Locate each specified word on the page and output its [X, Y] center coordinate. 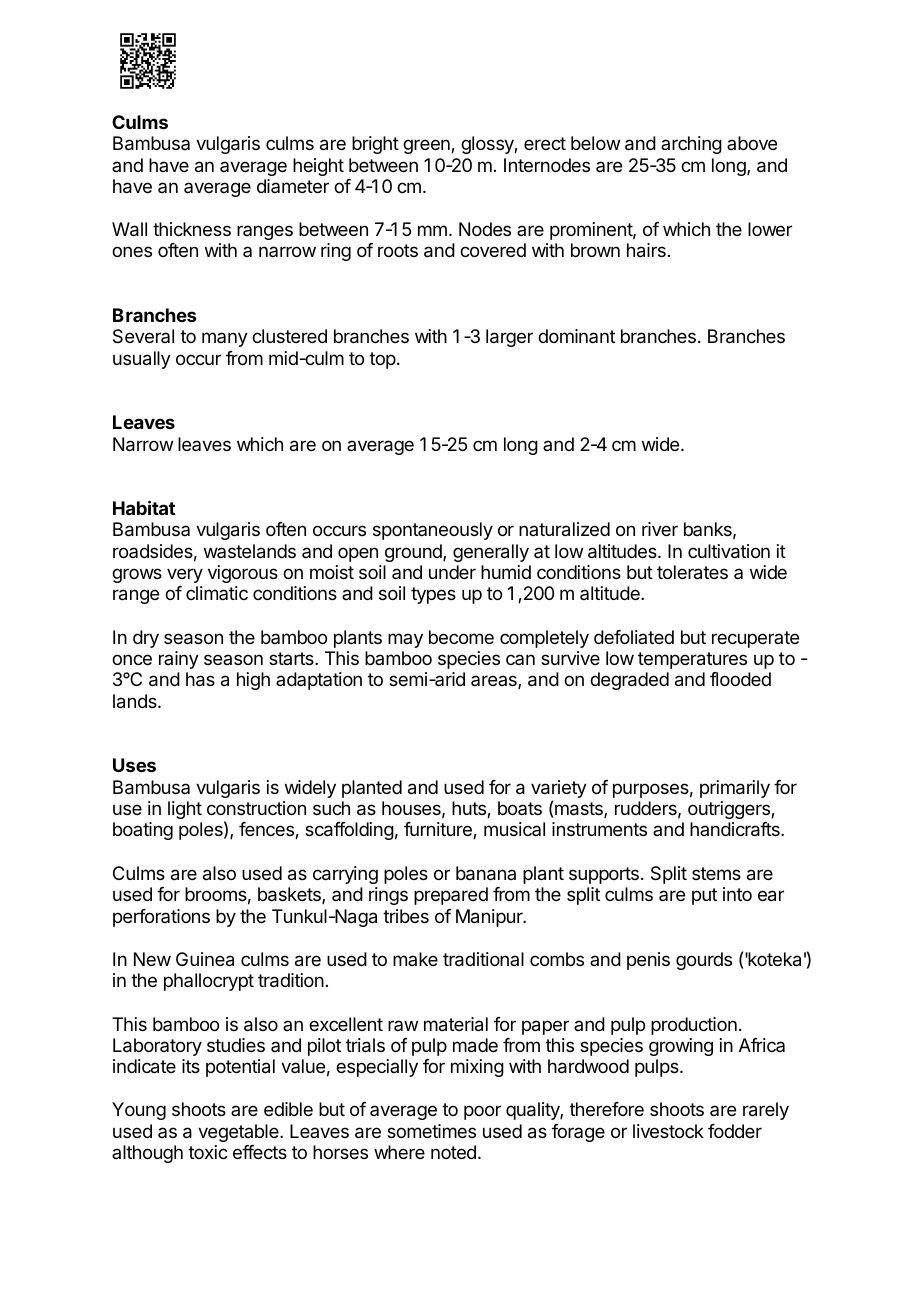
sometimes [431, 1131]
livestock [668, 1131]
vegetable [239, 1133]
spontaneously [433, 531]
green [427, 146]
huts [470, 809]
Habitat [144, 507]
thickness [192, 229]
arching [691, 145]
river [660, 529]
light [185, 810]
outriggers [730, 810]
